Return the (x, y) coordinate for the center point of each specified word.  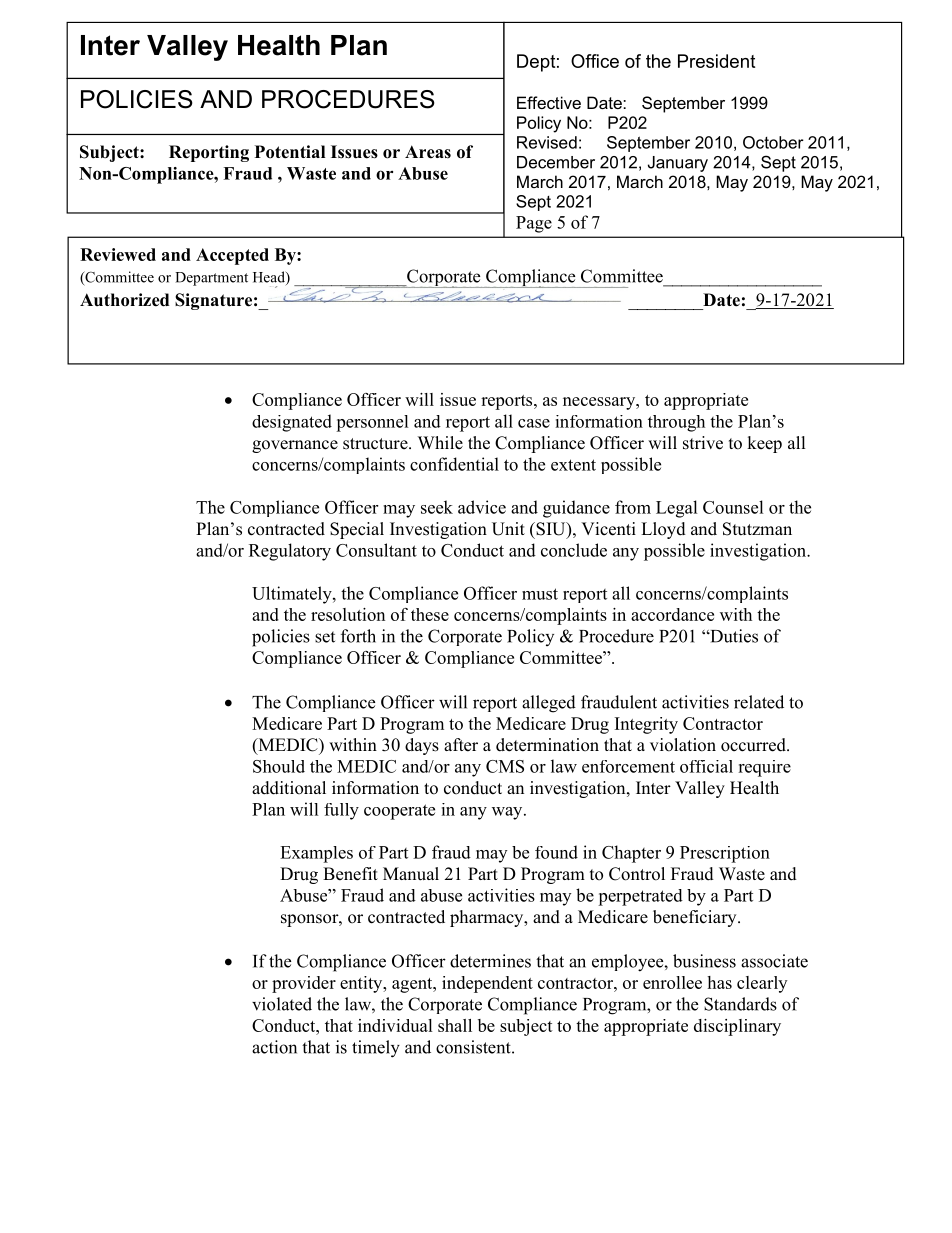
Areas (428, 152)
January (678, 164)
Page (534, 224)
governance (295, 446)
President (716, 61)
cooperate (399, 812)
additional (289, 788)
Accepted (232, 256)
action (274, 1047)
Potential (290, 152)
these (430, 614)
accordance (672, 614)
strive (703, 443)
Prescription (725, 854)
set (325, 637)
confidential (454, 464)
